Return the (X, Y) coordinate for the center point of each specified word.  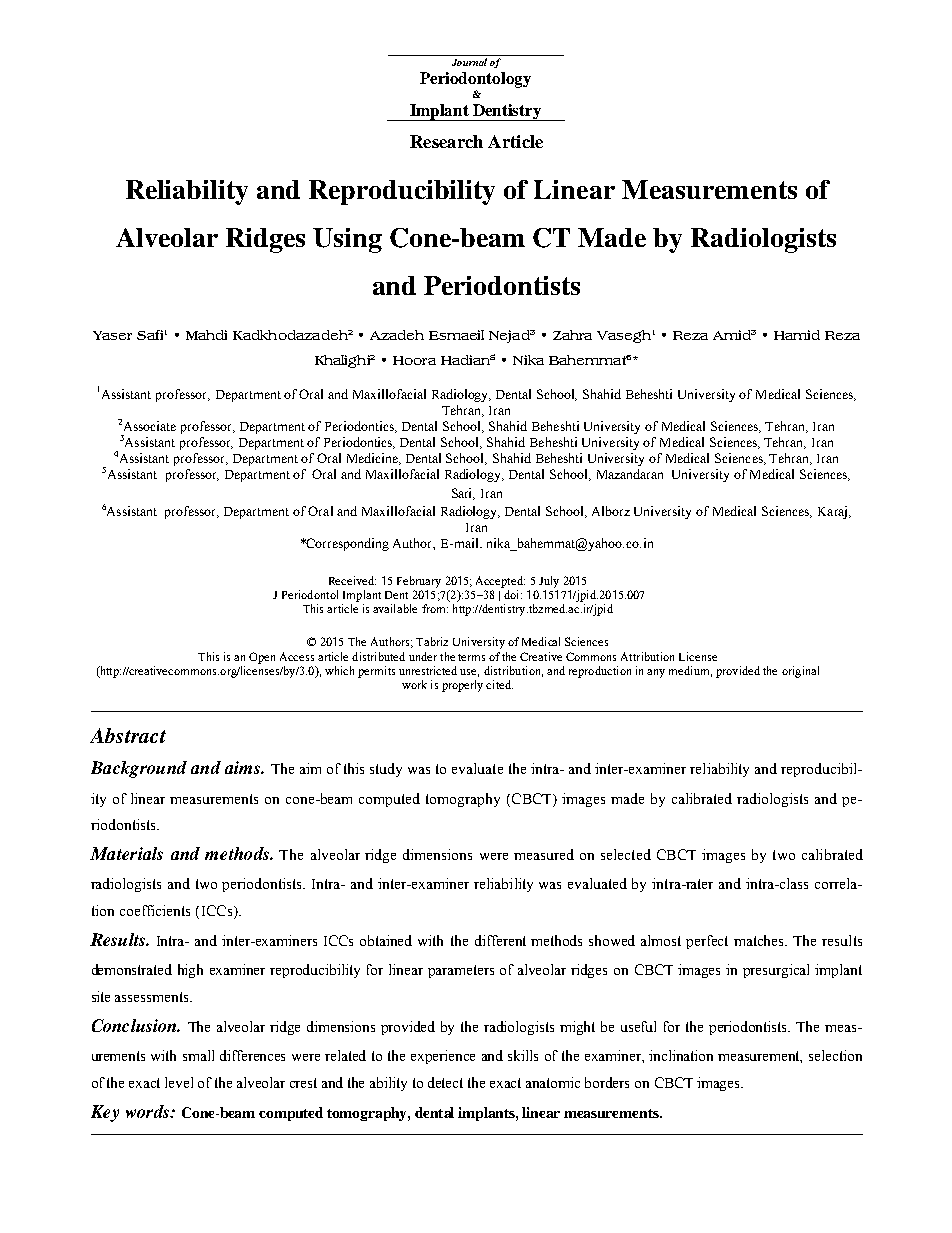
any (656, 673)
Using (347, 240)
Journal (469, 62)
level (179, 1082)
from (435, 608)
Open (262, 658)
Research (446, 141)
